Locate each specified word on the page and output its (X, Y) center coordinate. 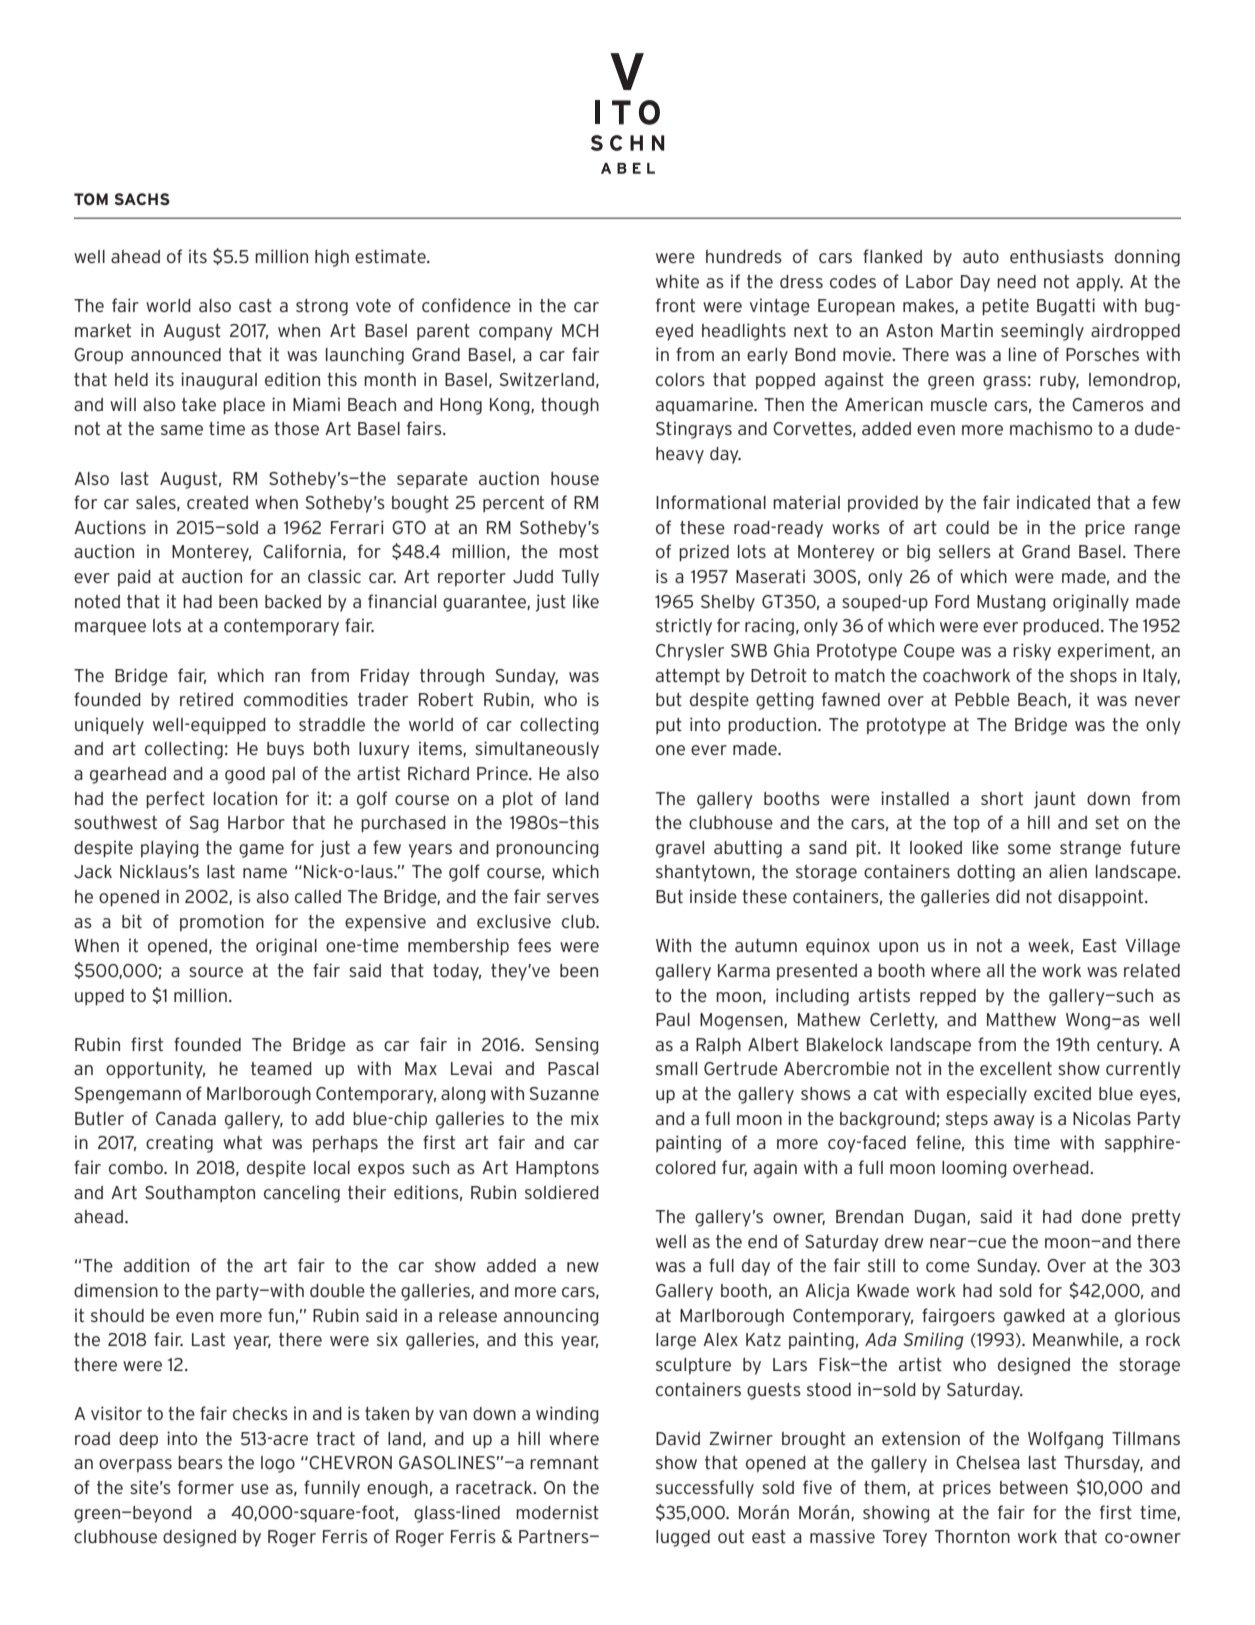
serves (573, 898)
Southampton (200, 1194)
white (677, 281)
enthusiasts (1057, 256)
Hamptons (557, 1169)
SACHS (142, 199)
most (579, 551)
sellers (965, 551)
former (206, 1487)
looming (974, 1169)
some (1029, 849)
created (217, 502)
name (265, 873)
